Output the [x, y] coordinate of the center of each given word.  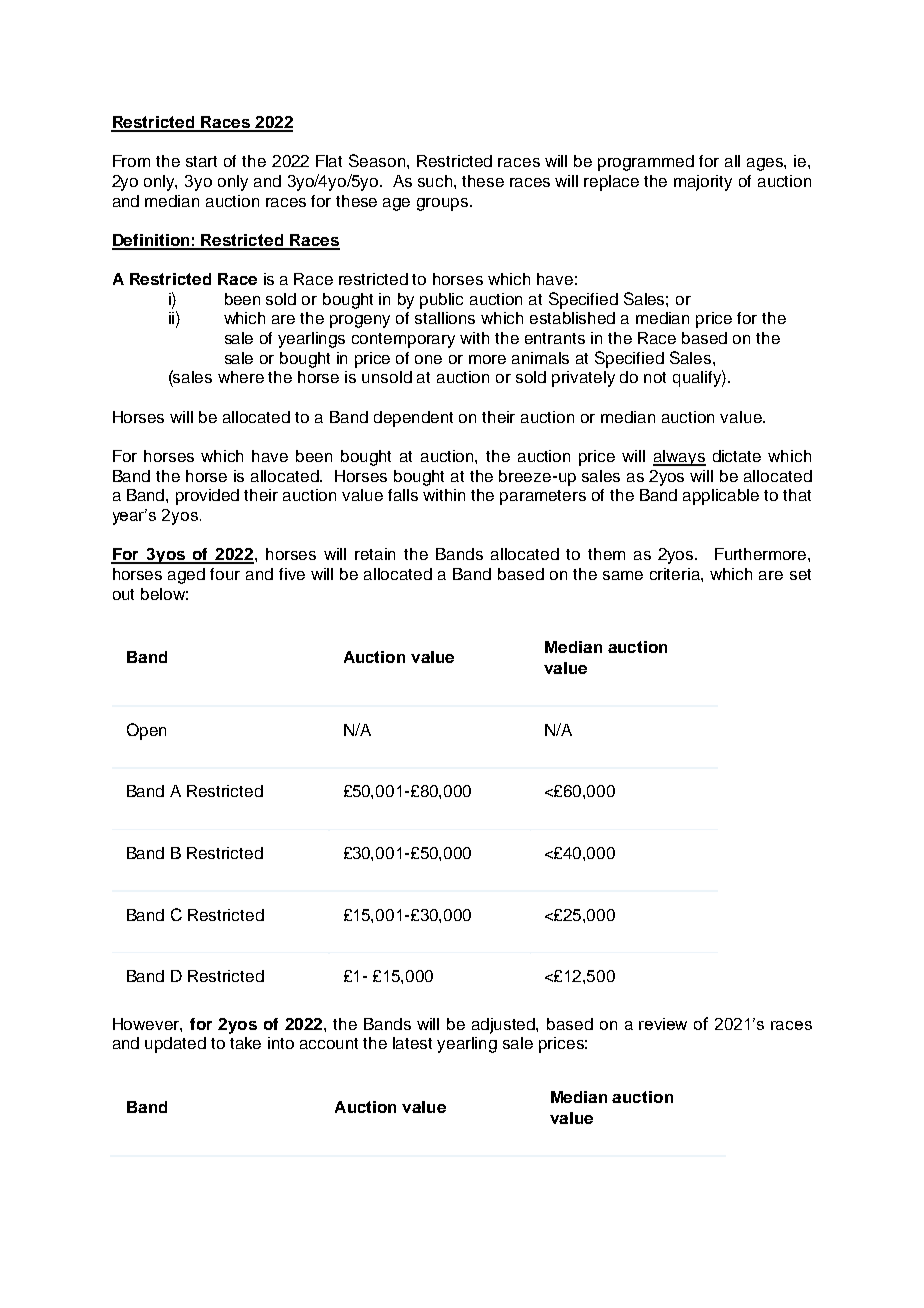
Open [146, 731]
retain [375, 554]
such [436, 181]
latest [412, 1043]
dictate [737, 456]
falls [403, 495]
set [800, 574]
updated [175, 1045]
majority [703, 183]
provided [207, 497]
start [201, 161]
